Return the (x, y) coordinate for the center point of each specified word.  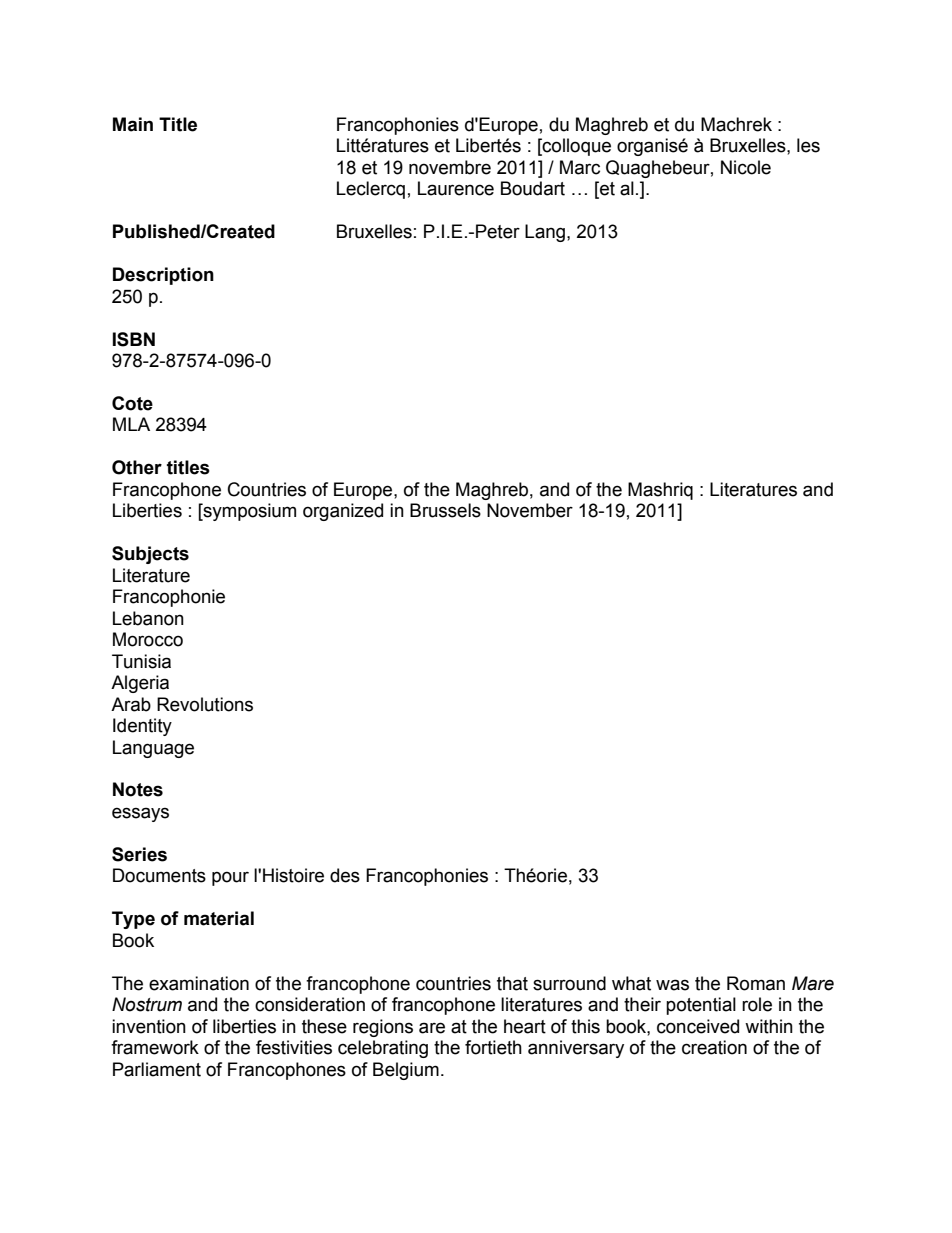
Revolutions (205, 704)
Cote (132, 403)
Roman (756, 983)
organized (343, 512)
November (530, 510)
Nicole (746, 167)
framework (155, 1047)
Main (133, 124)
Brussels (445, 510)
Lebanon (148, 618)
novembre (450, 167)
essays (140, 814)
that (512, 983)
